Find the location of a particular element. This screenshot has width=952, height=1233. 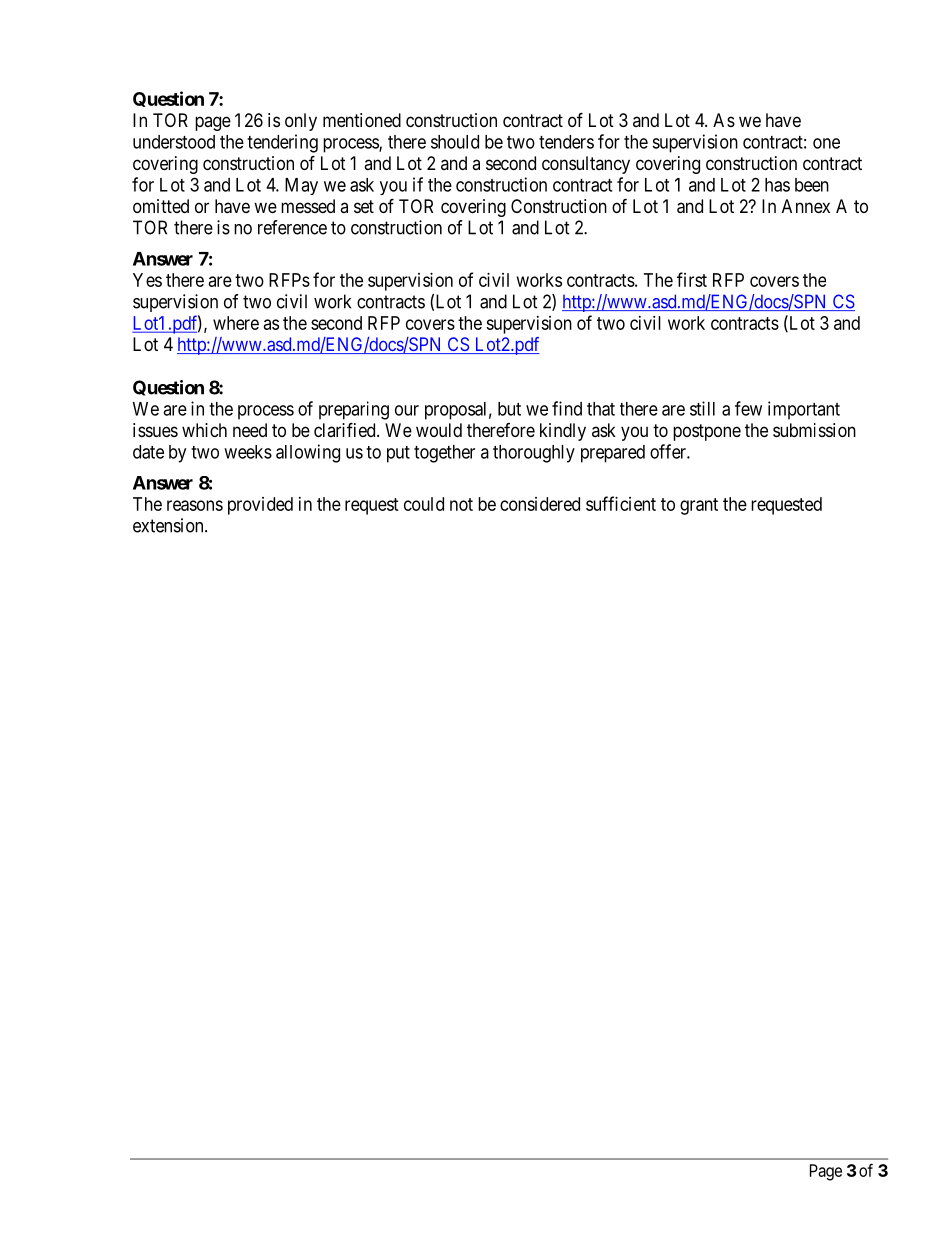

provided is located at coordinates (260, 506).
